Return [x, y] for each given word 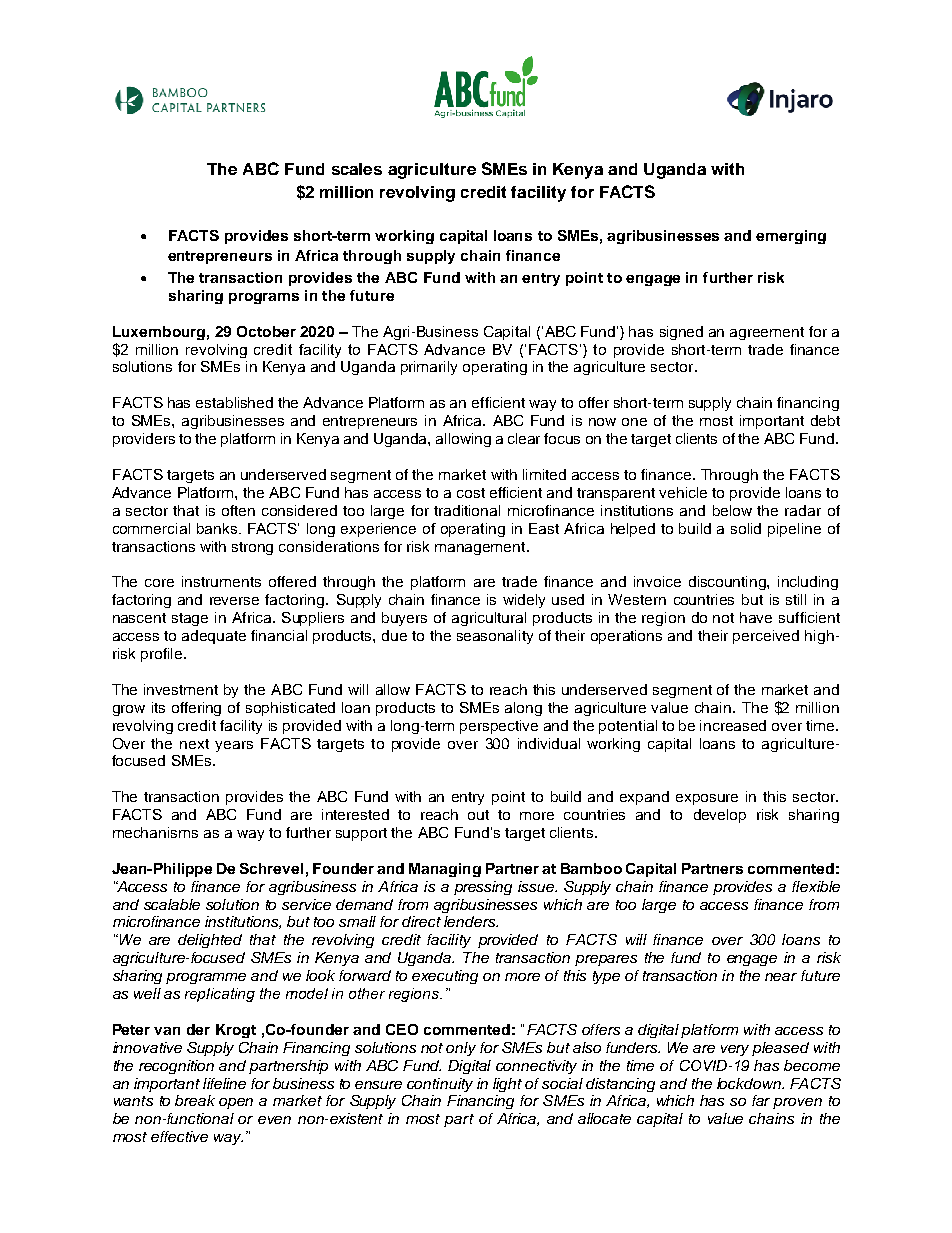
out [478, 815]
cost [471, 493]
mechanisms [155, 832]
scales [357, 169]
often [238, 510]
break [195, 1100]
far [761, 1100]
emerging [791, 237]
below [732, 510]
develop [720, 816]
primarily [429, 368]
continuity [440, 1085]
